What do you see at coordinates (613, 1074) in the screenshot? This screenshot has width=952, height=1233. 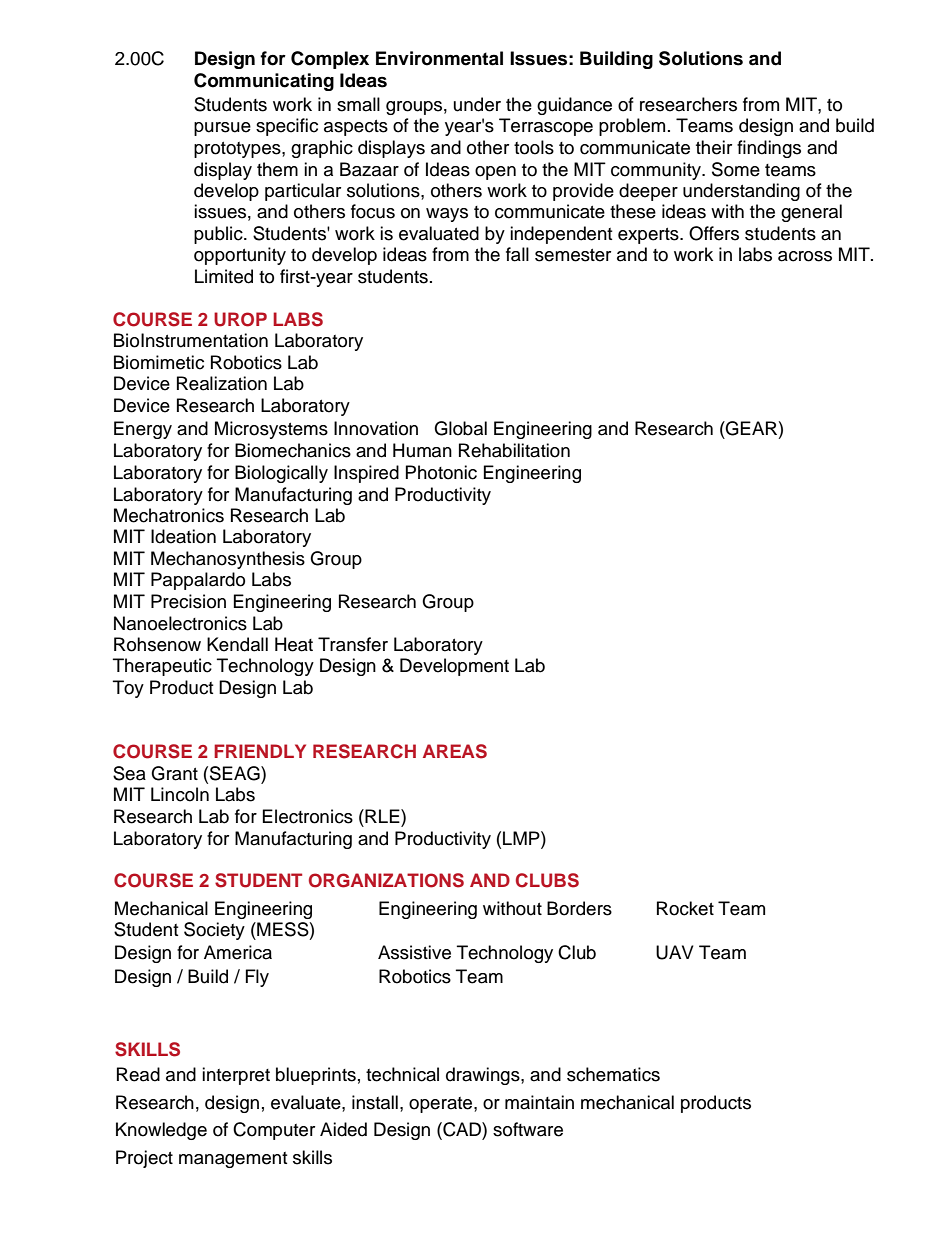 I see `schematics` at bounding box center [613, 1074].
